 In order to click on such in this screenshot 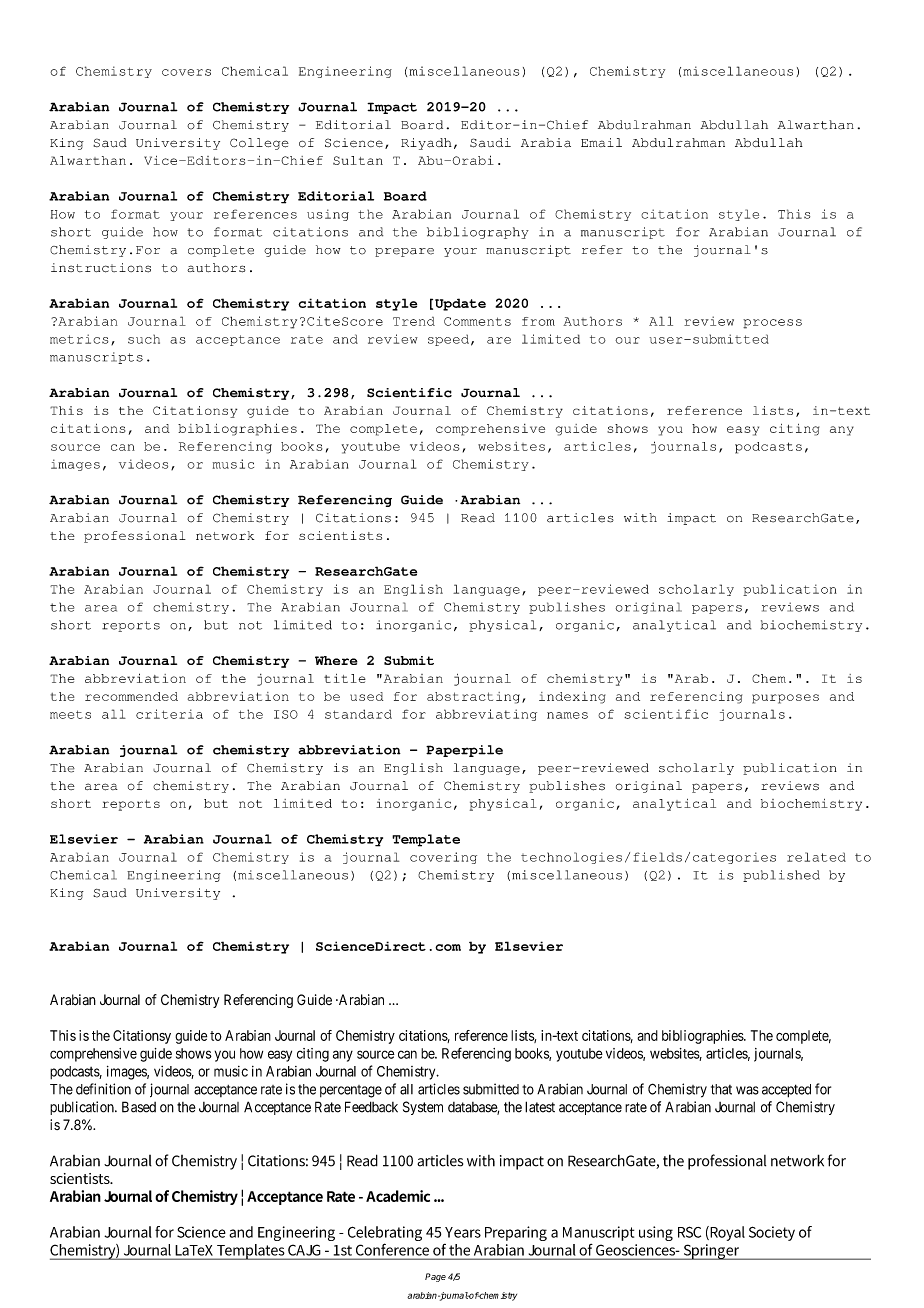, I will do `click(144, 339)`.
